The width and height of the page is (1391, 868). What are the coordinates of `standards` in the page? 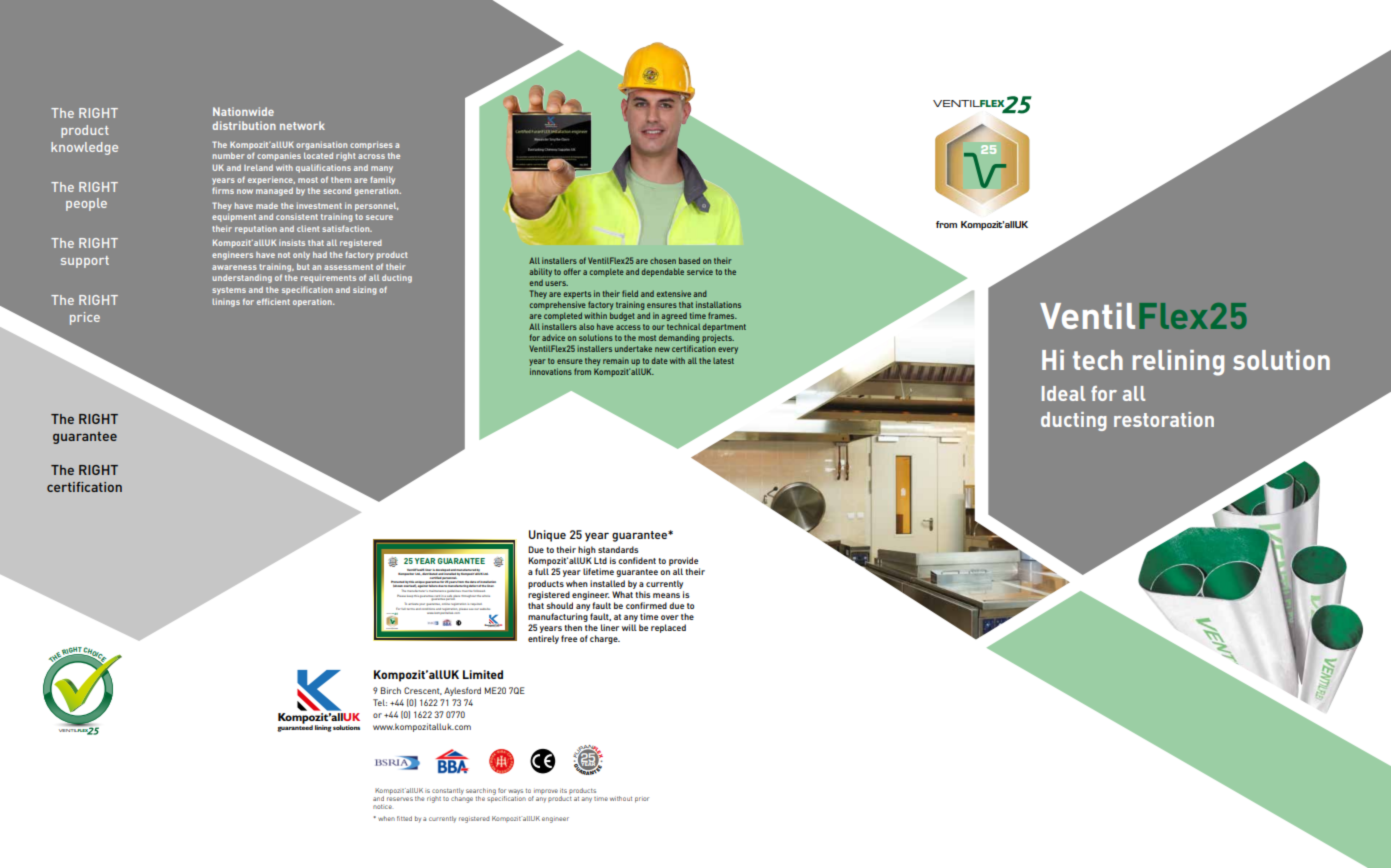 It's located at (618, 549).
